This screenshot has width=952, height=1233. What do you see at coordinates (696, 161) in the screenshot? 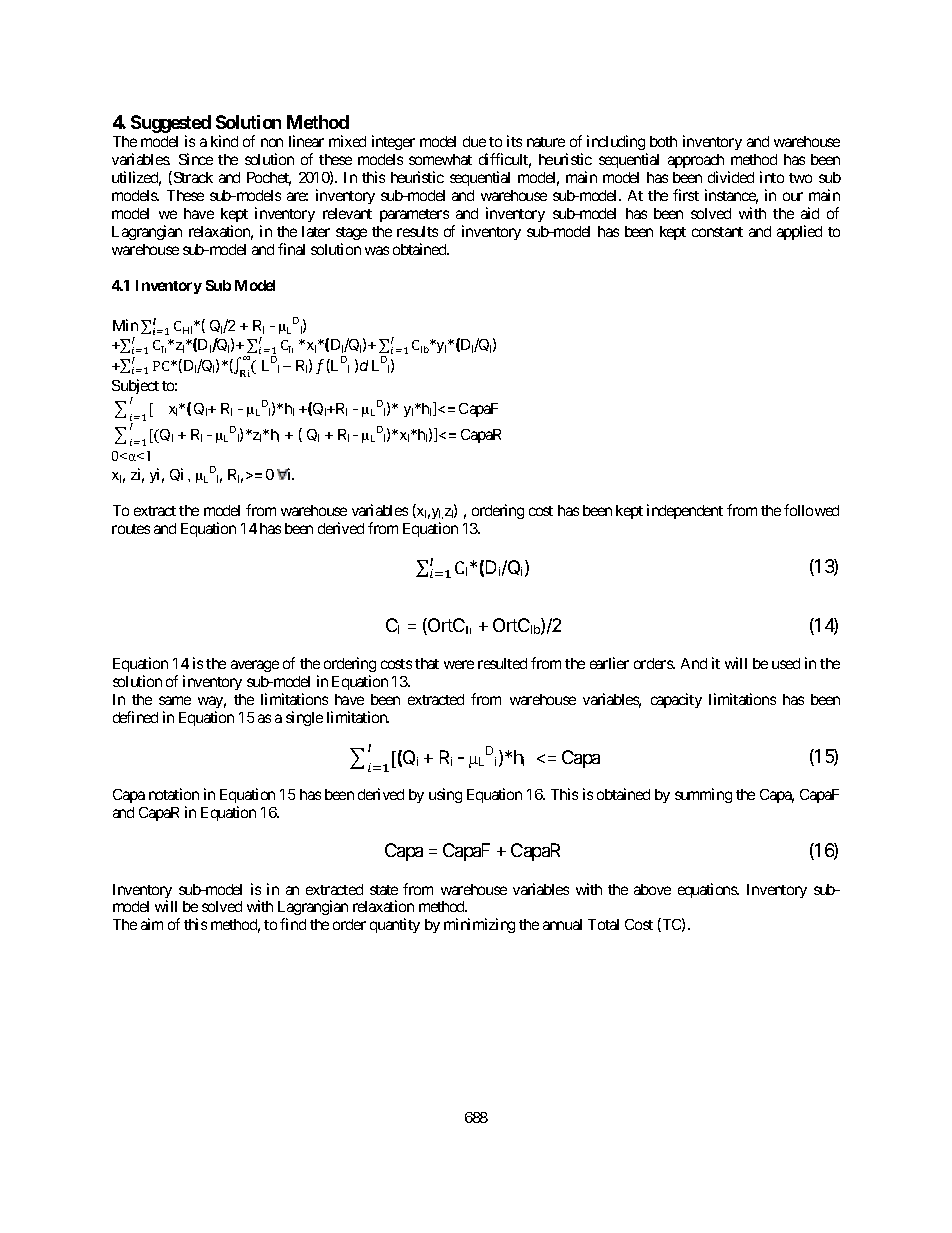
I see `approach` at bounding box center [696, 161].
